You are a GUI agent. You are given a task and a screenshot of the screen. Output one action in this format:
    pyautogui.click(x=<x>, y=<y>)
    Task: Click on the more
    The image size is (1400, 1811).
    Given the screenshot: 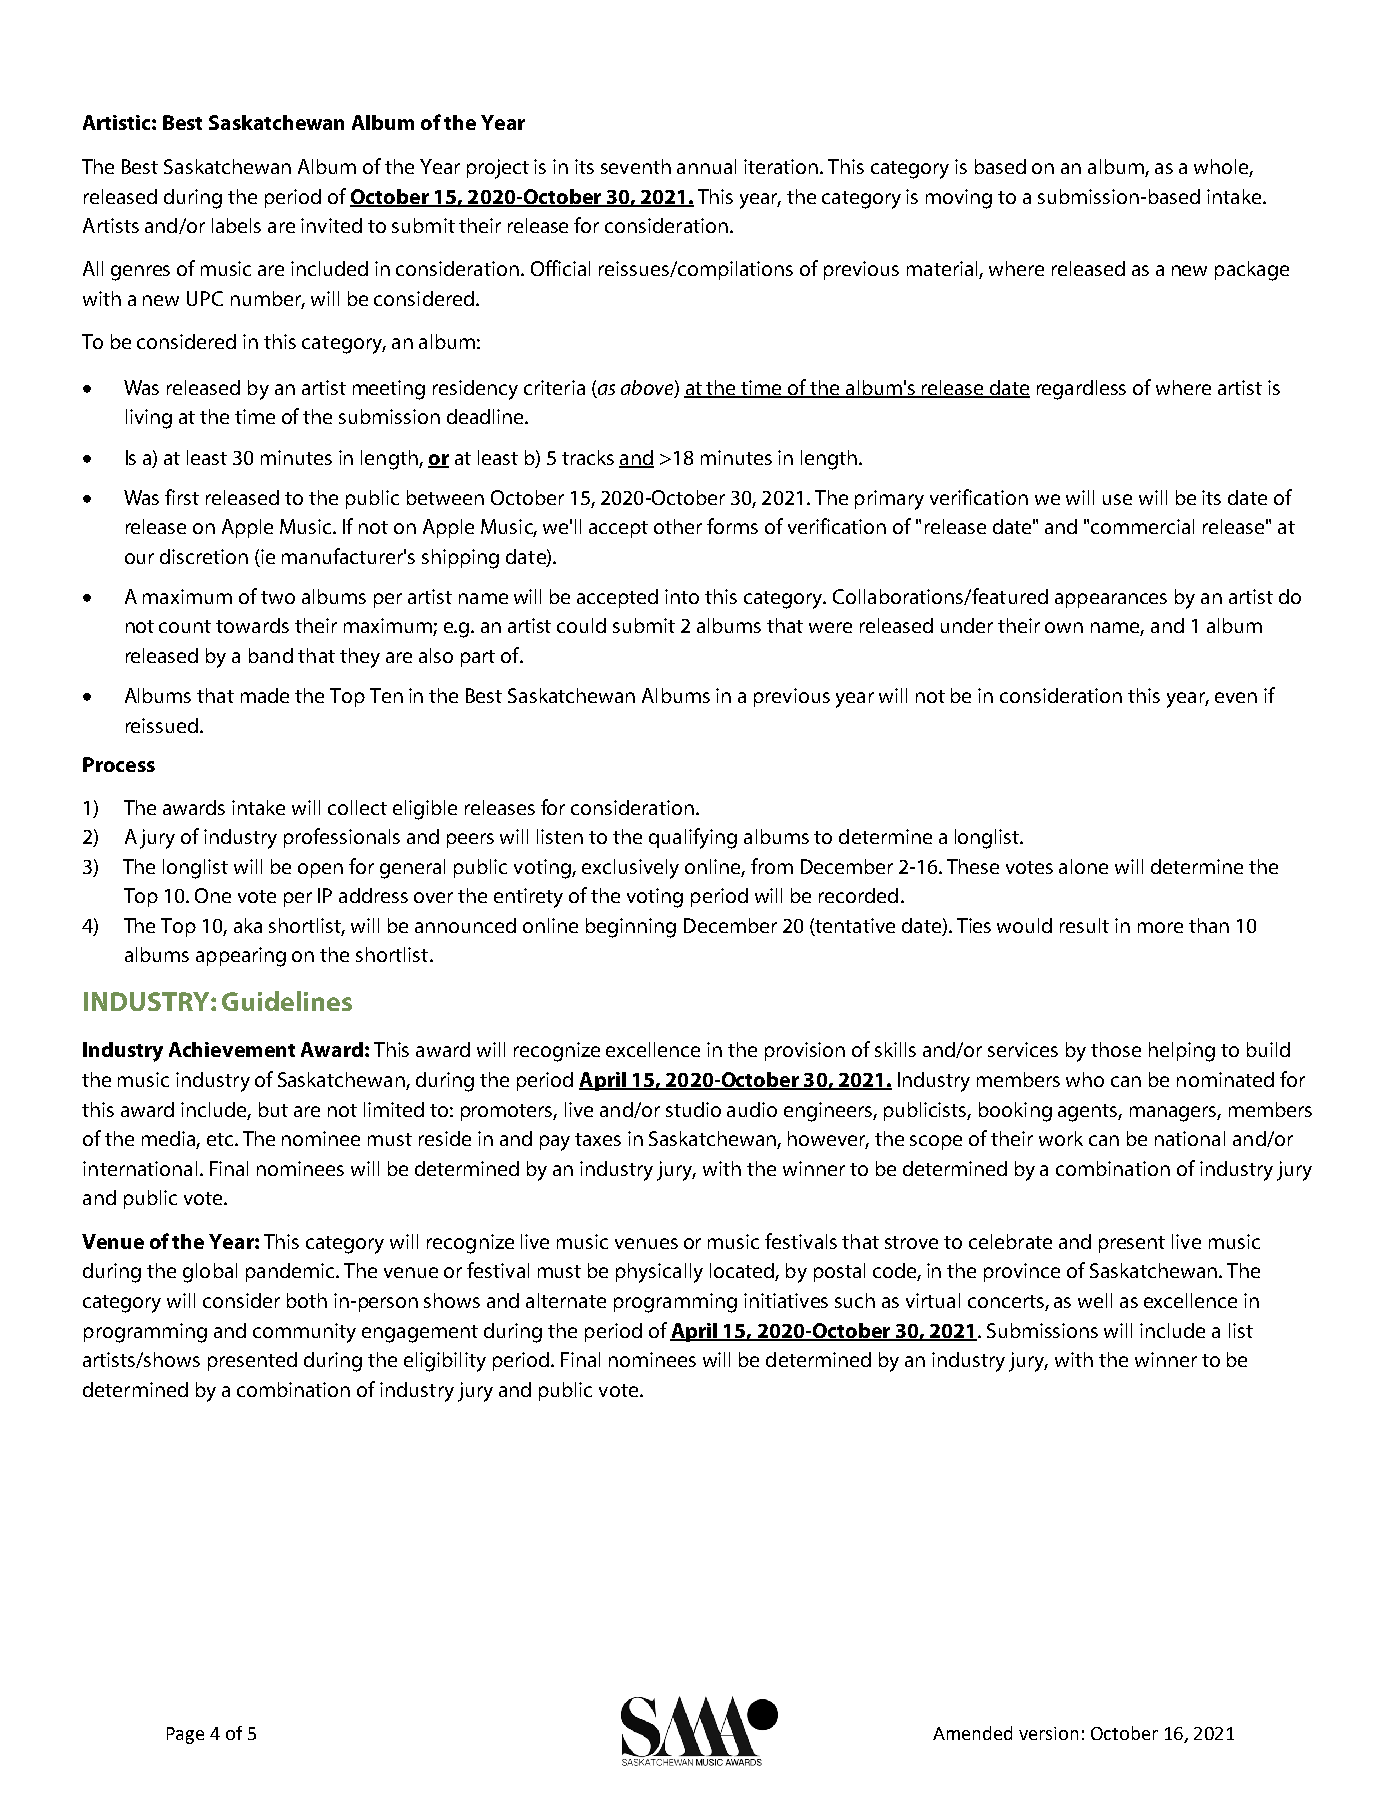 What is the action you would take?
    pyautogui.click(x=1160, y=927)
